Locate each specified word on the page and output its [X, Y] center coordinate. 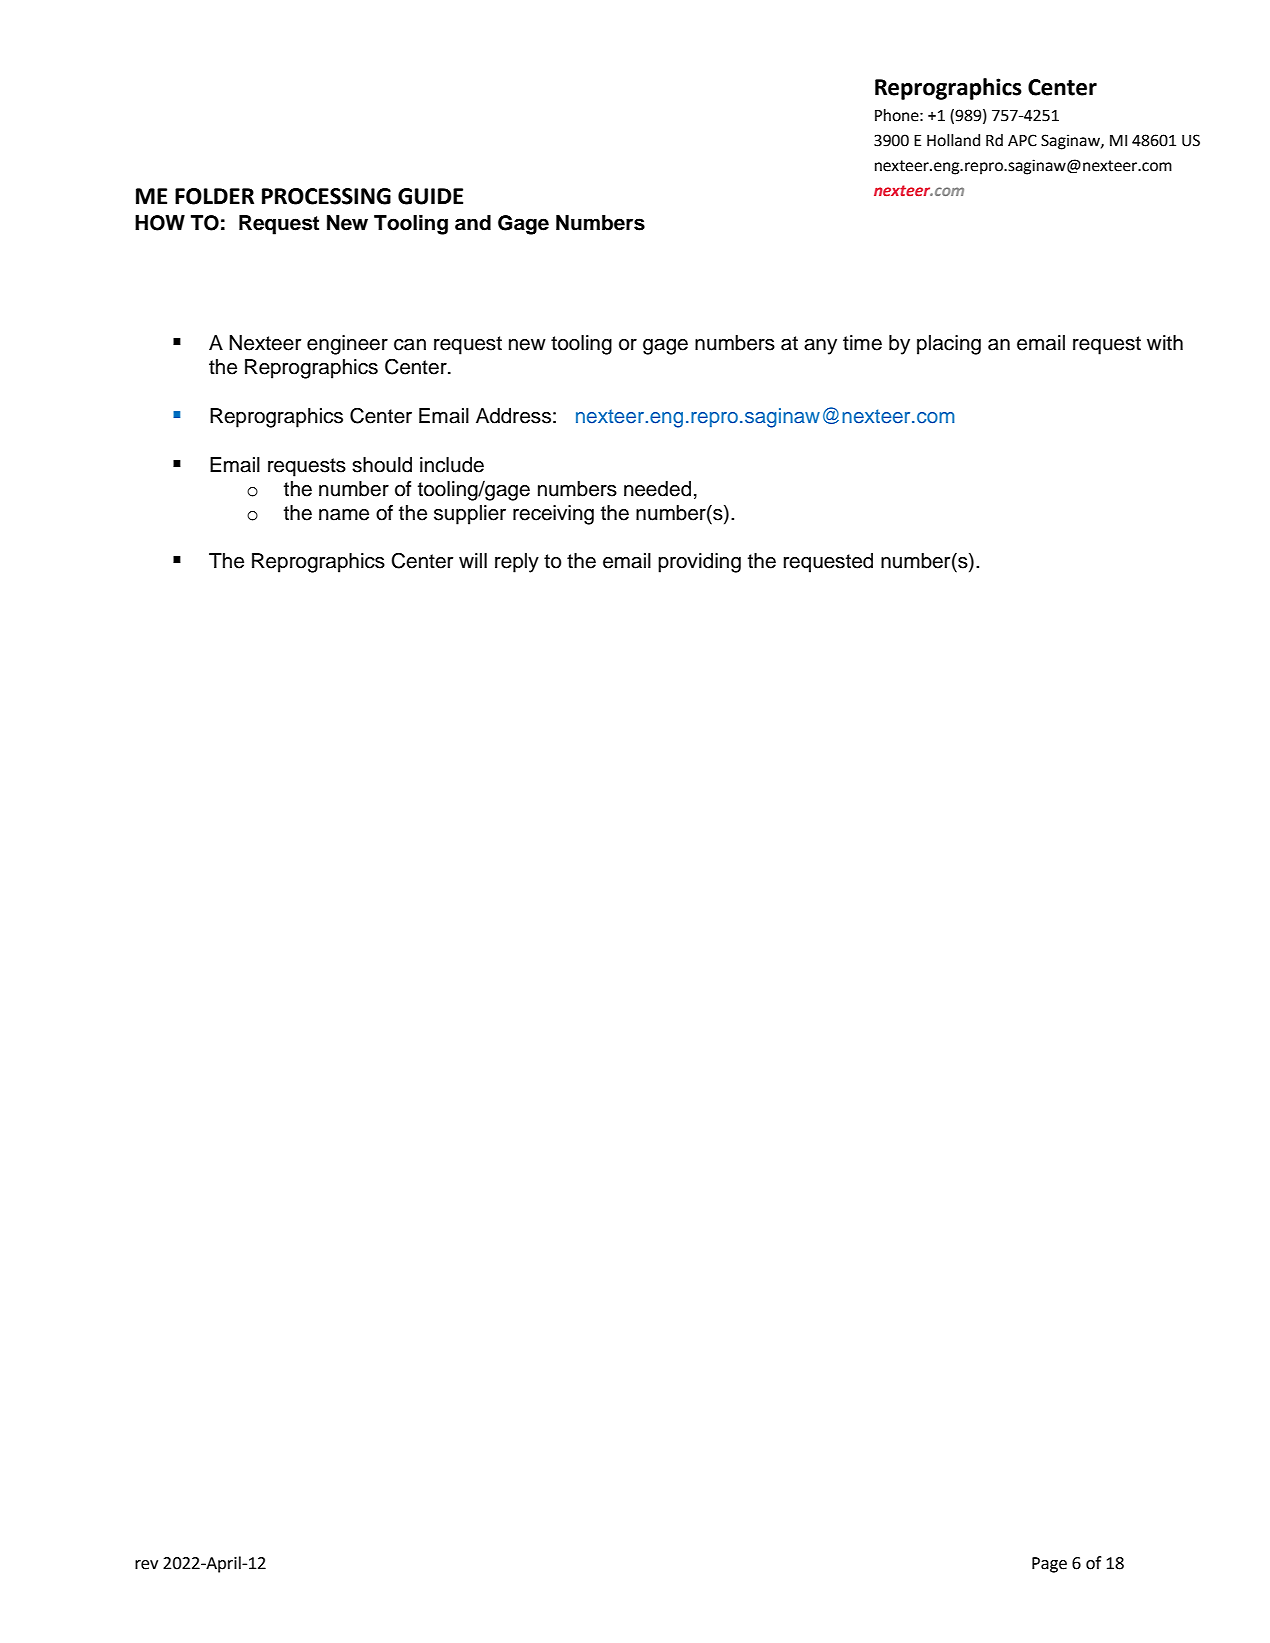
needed [657, 489]
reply [517, 563]
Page [1049, 1565]
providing [699, 563]
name [344, 515]
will [473, 560]
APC [1022, 140]
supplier [470, 515]
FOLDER [214, 196]
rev [146, 1565]
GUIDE [430, 196]
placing [949, 345]
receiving [553, 515]
